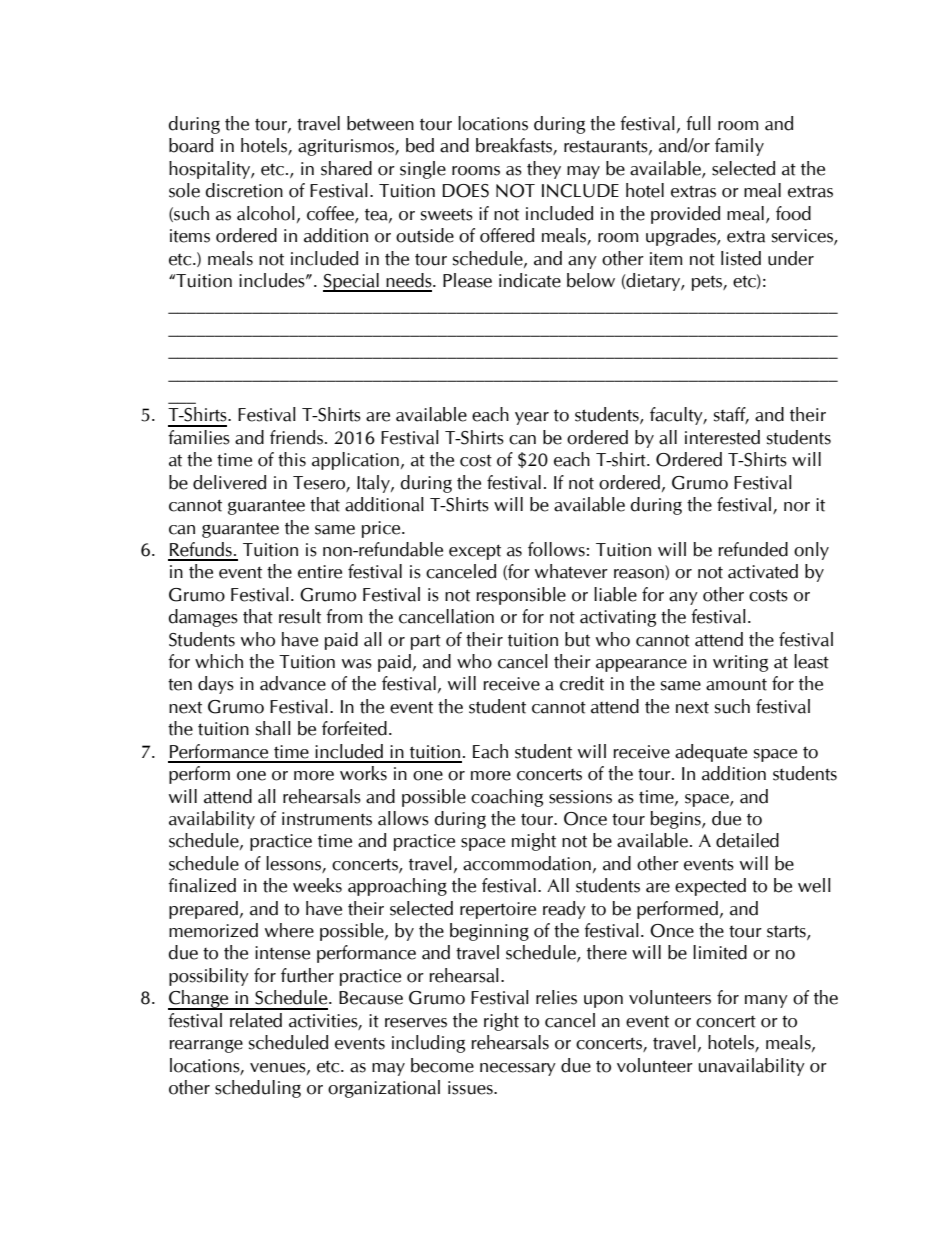 The width and height of the image is (952, 1233). Describe the element at coordinates (292, 459) in the image. I see `this` at that location.
